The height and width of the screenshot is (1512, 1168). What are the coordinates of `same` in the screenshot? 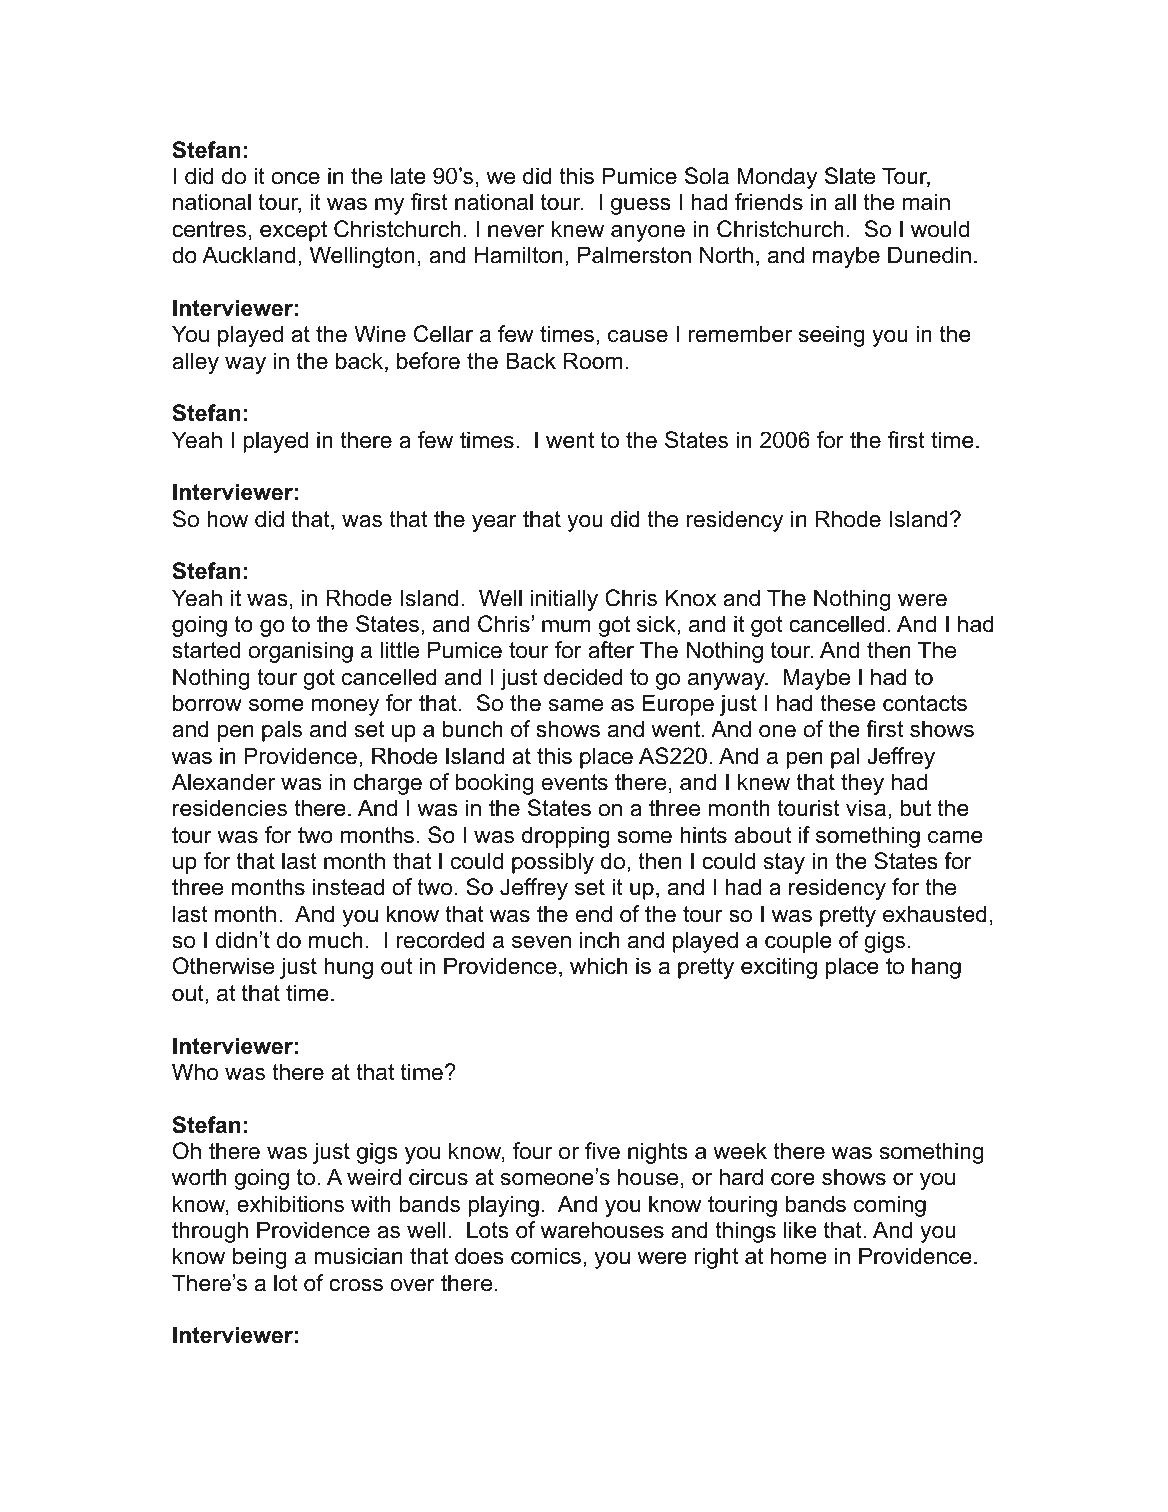 It's located at (576, 705).
